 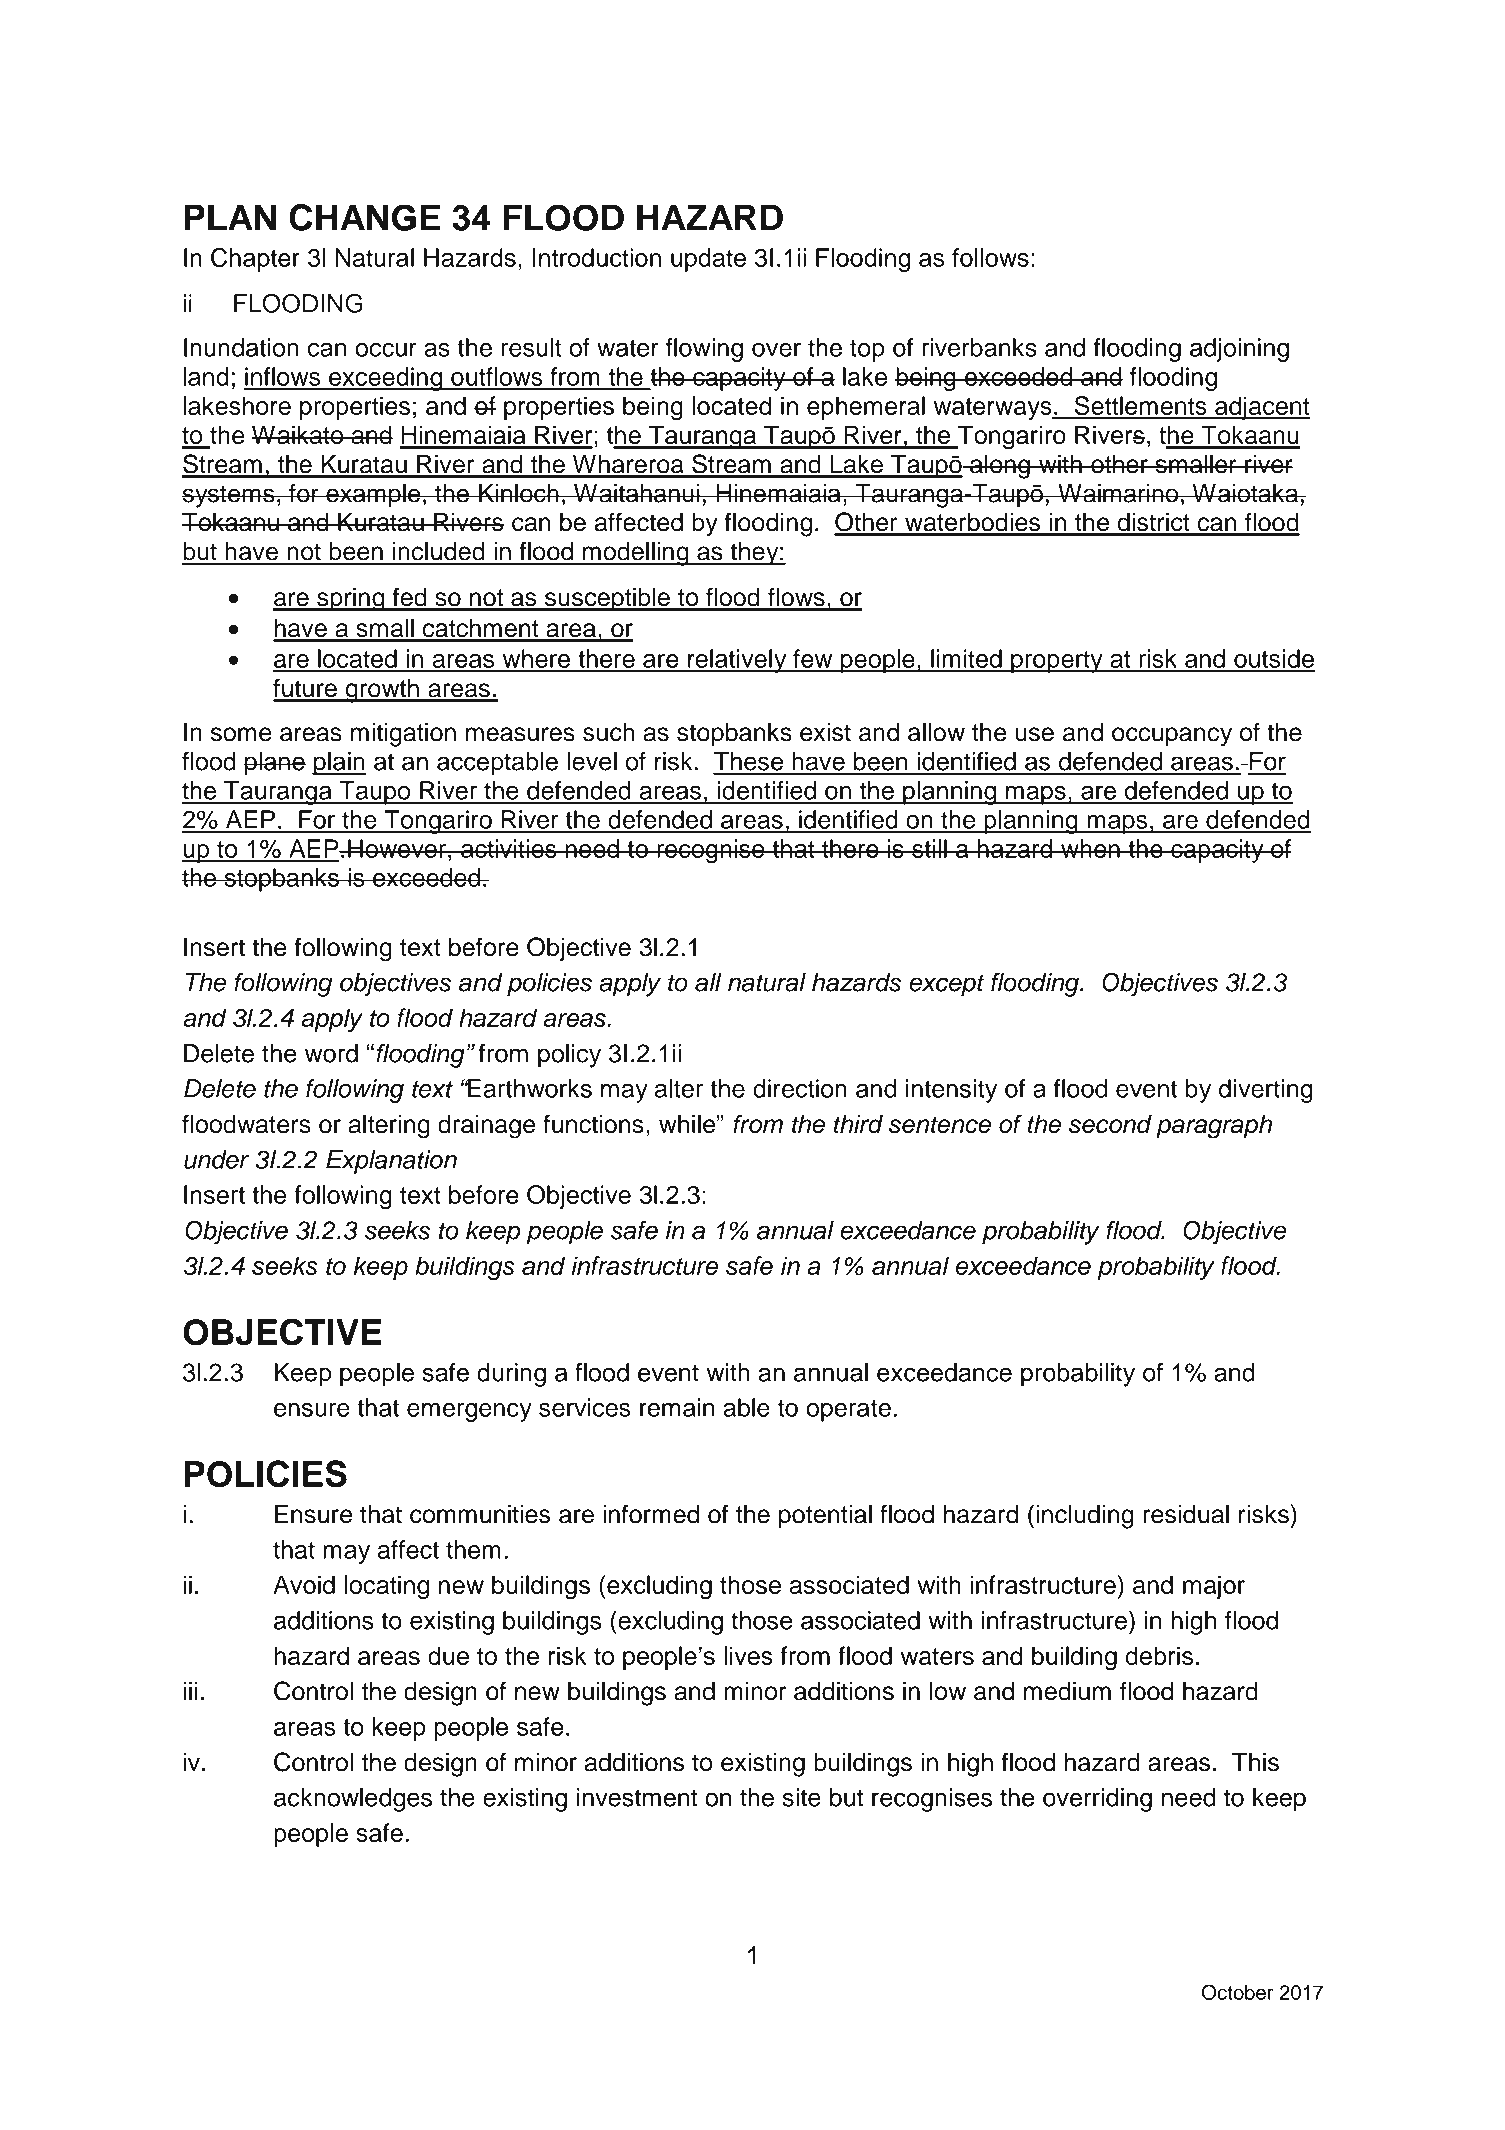 I want to click on word, so click(x=331, y=1053).
